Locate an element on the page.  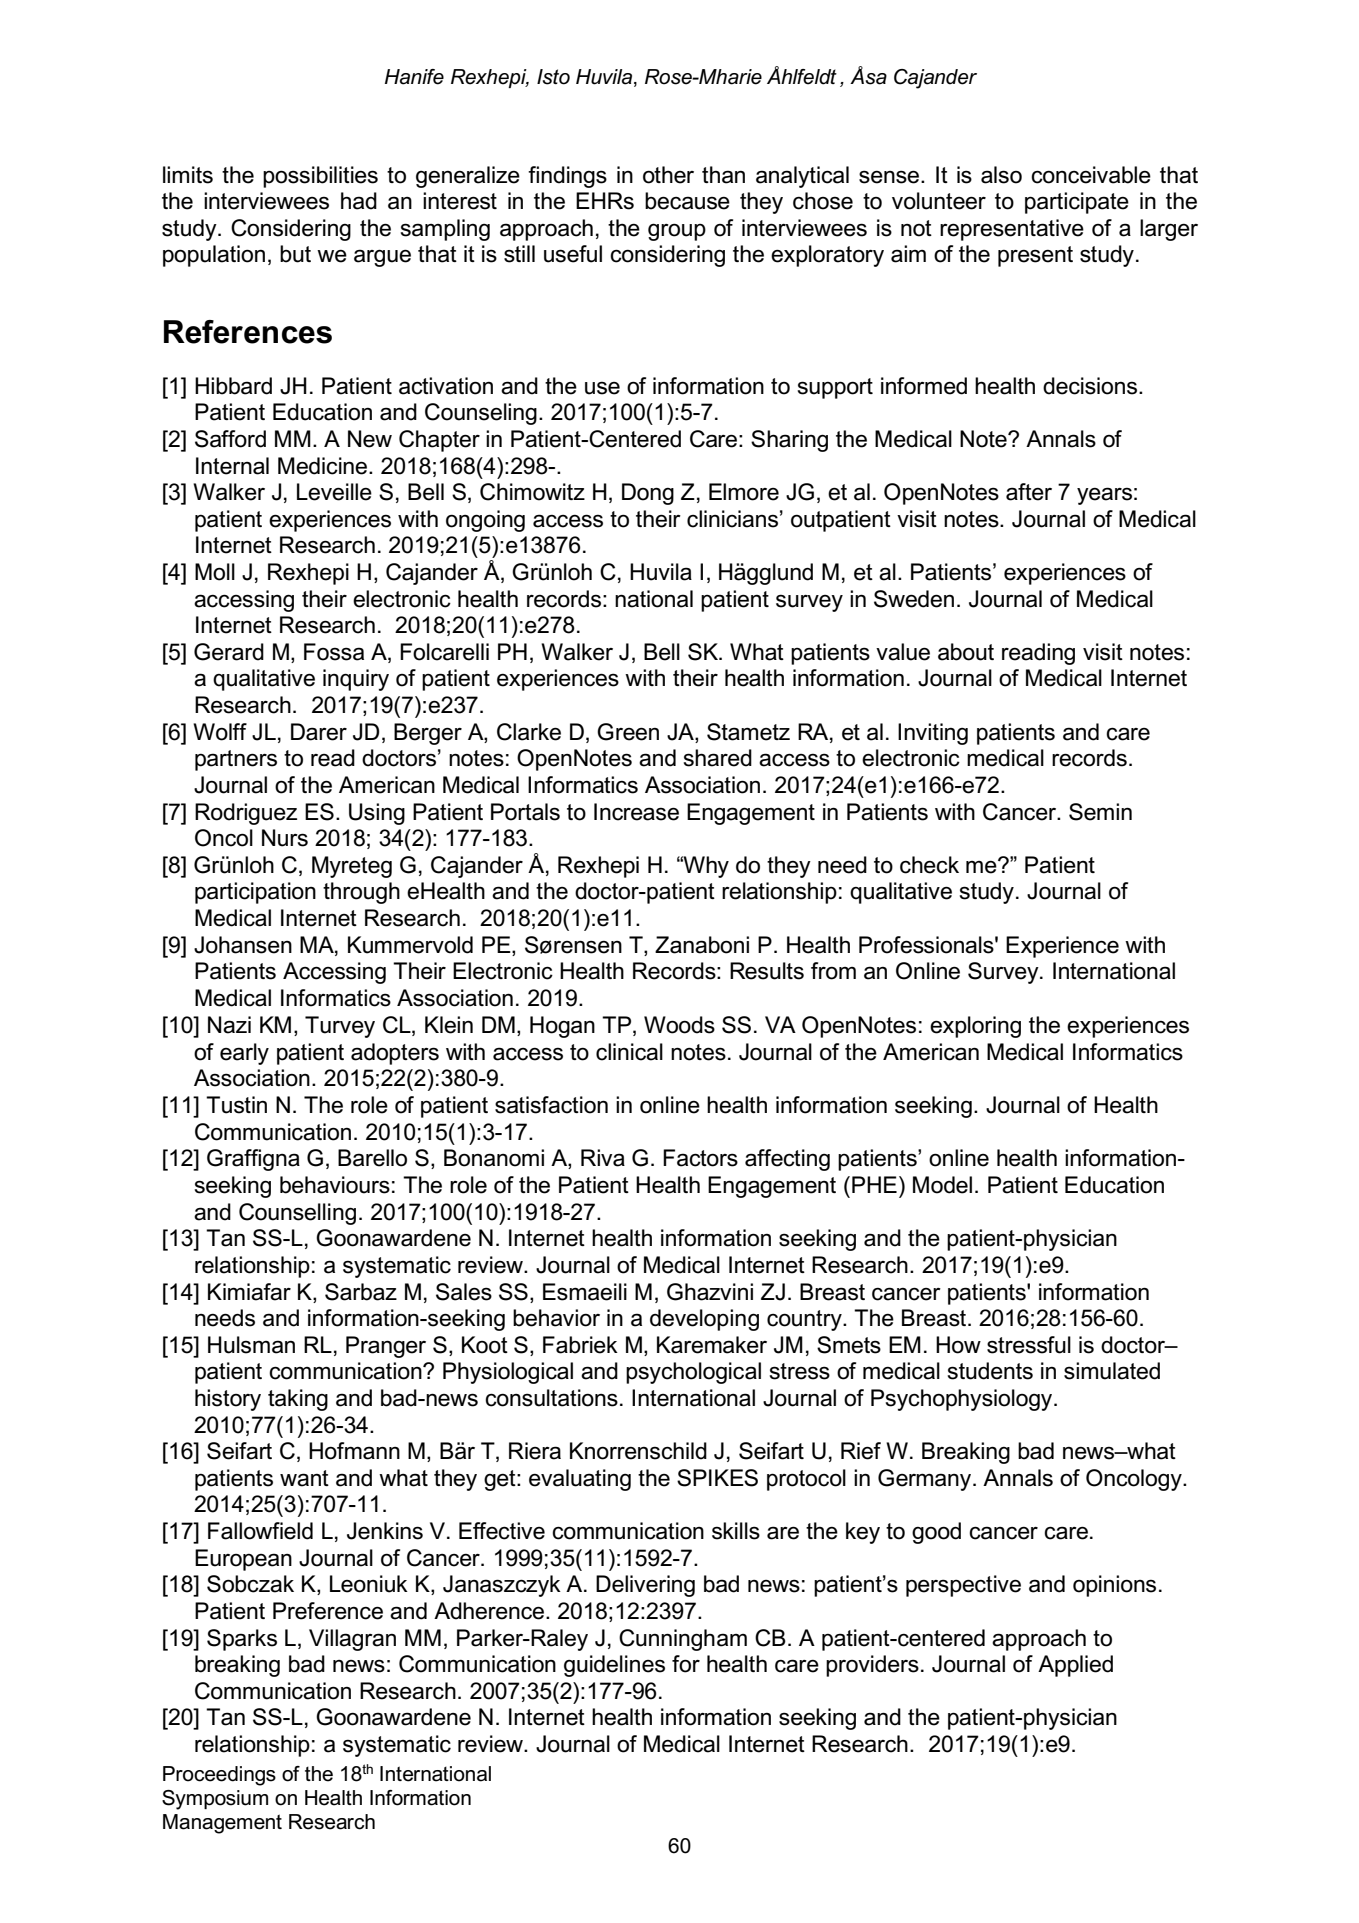
early is located at coordinates (244, 1054).
